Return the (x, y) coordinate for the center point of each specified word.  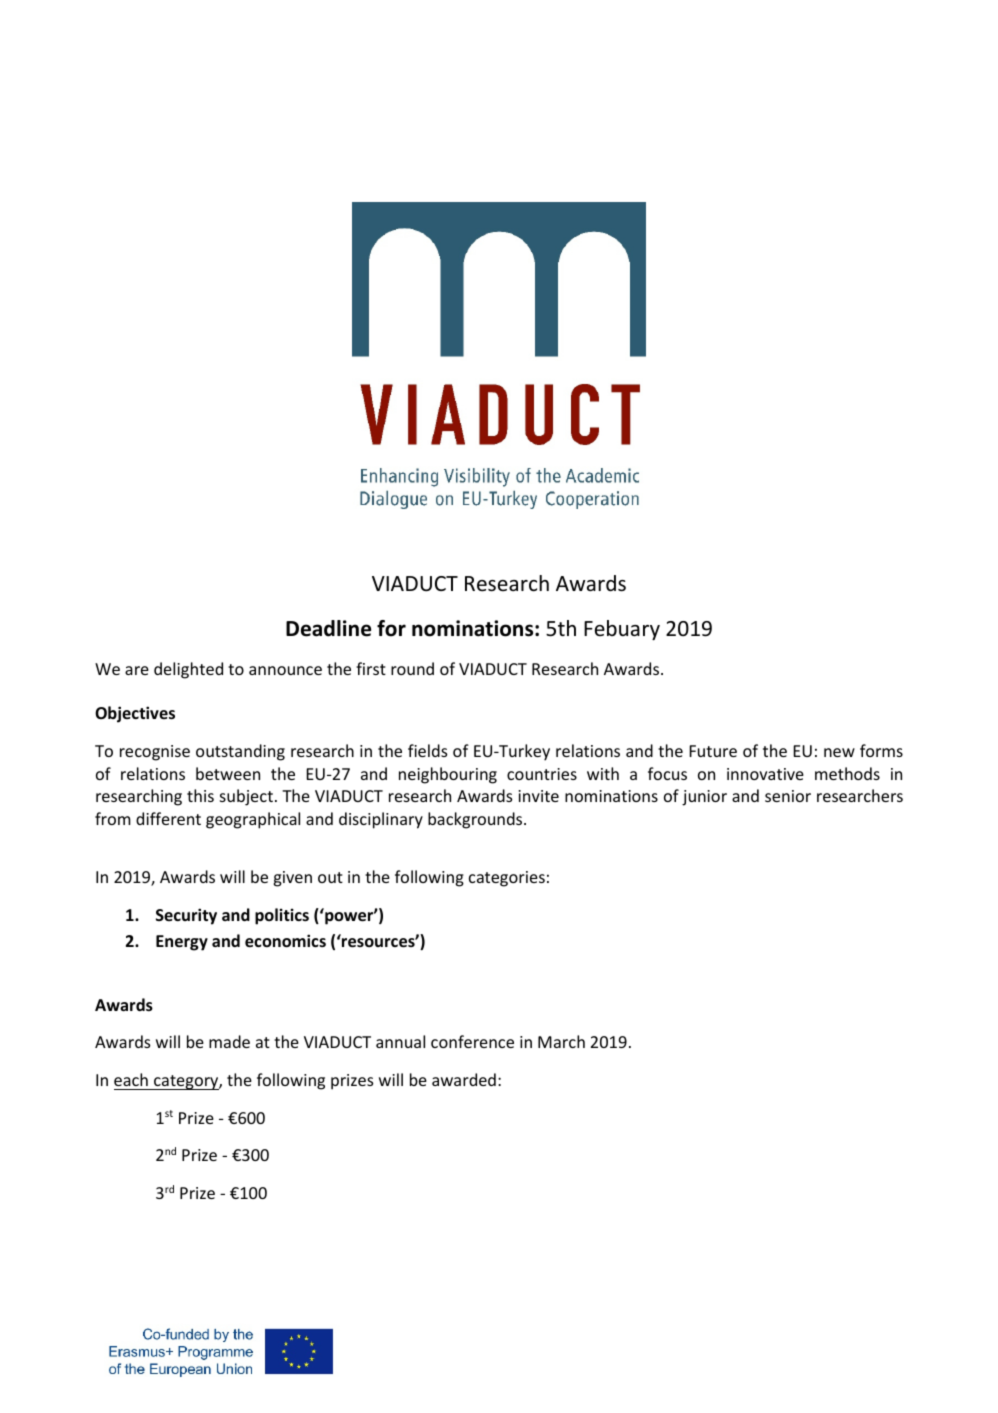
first (371, 668)
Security (186, 916)
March (561, 1041)
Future (713, 751)
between (228, 773)
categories (507, 879)
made (229, 1041)
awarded (464, 1079)
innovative (765, 774)
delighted (188, 670)
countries (542, 774)
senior (788, 796)
